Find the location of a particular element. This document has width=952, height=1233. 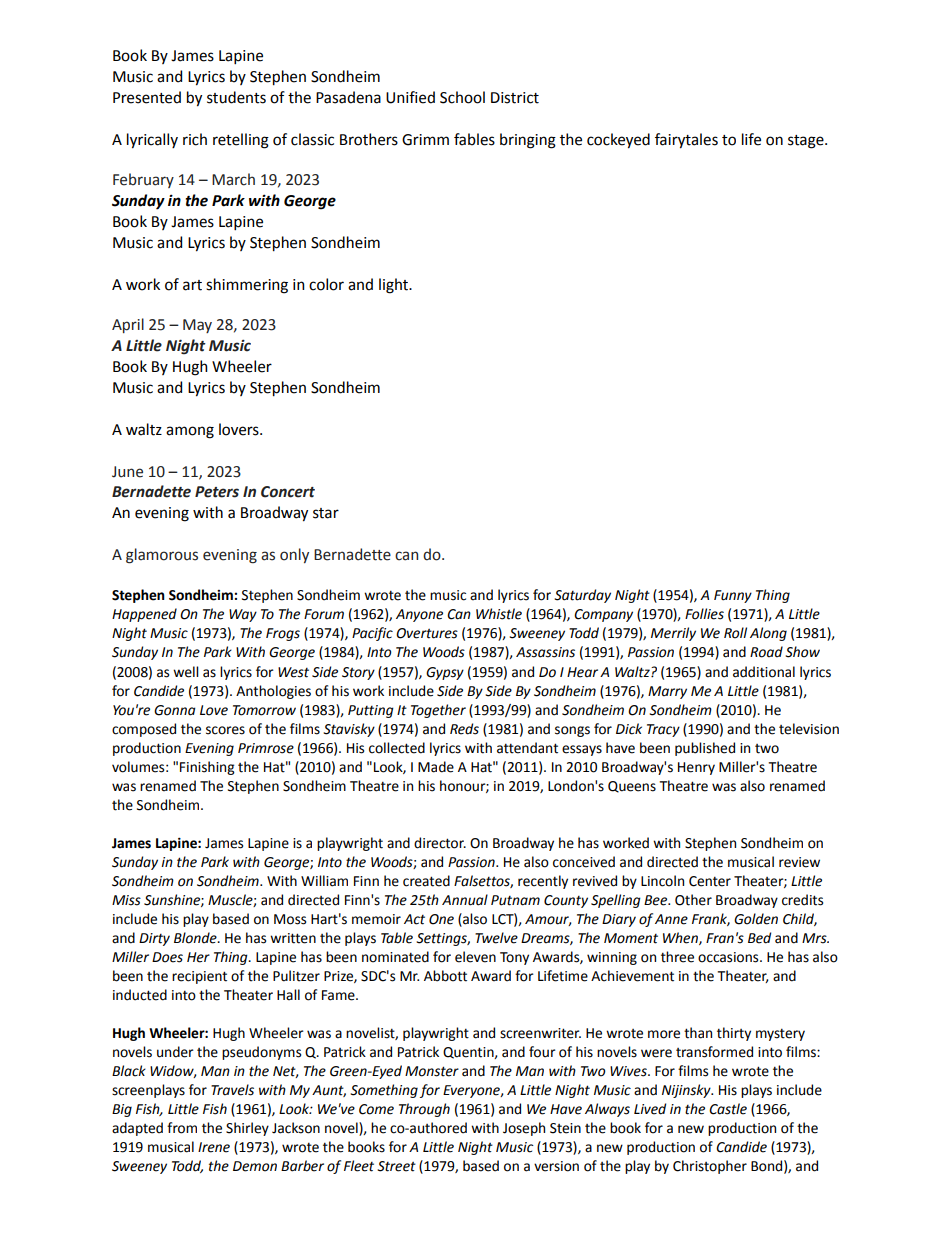

Funny is located at coordinates (733, 596).
